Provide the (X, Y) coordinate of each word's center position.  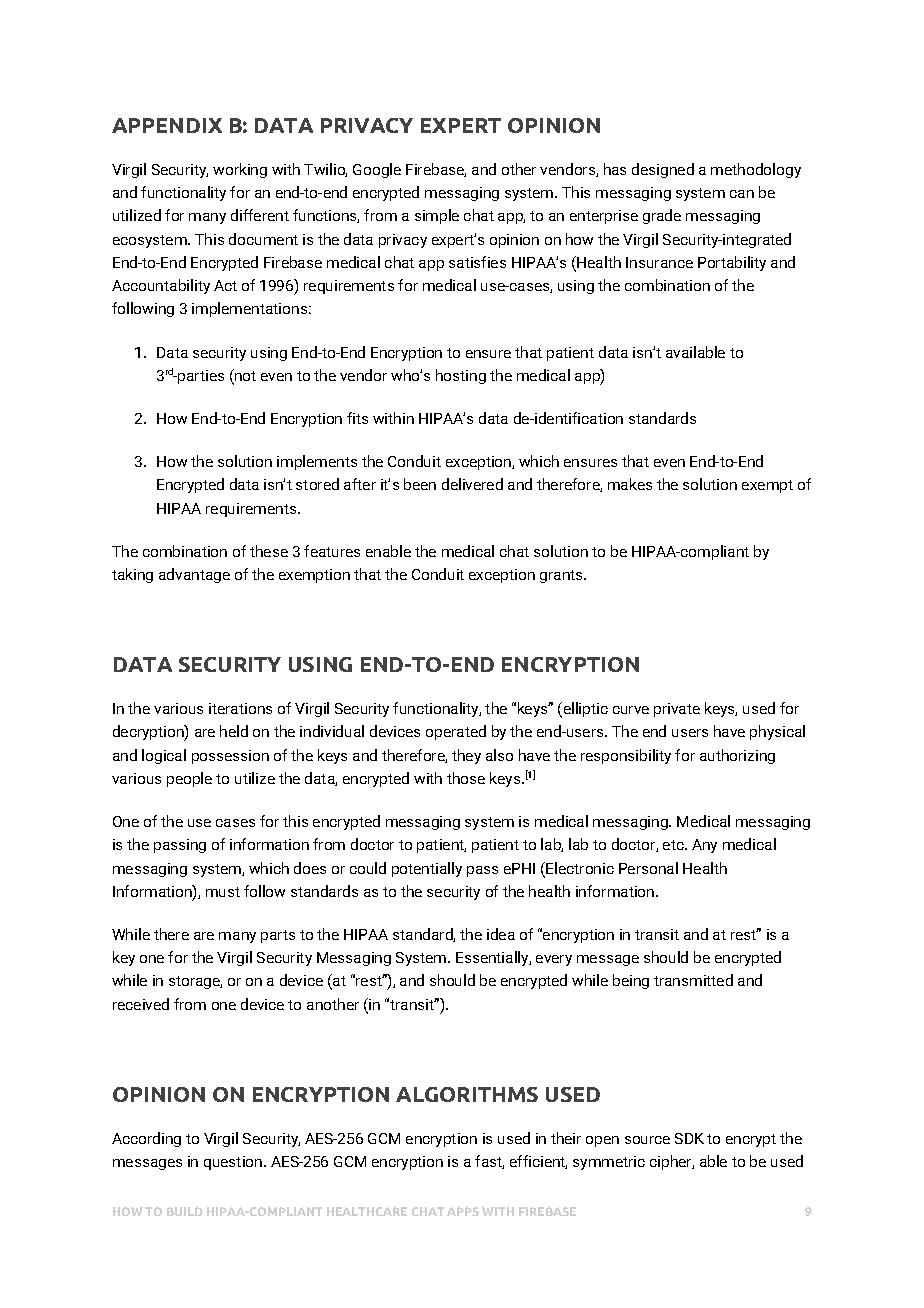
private (677, 710)
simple (437, 216)
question (233, 1163)
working (240, 170)
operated (456, 732)
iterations (240, 708)
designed (663, 170)
